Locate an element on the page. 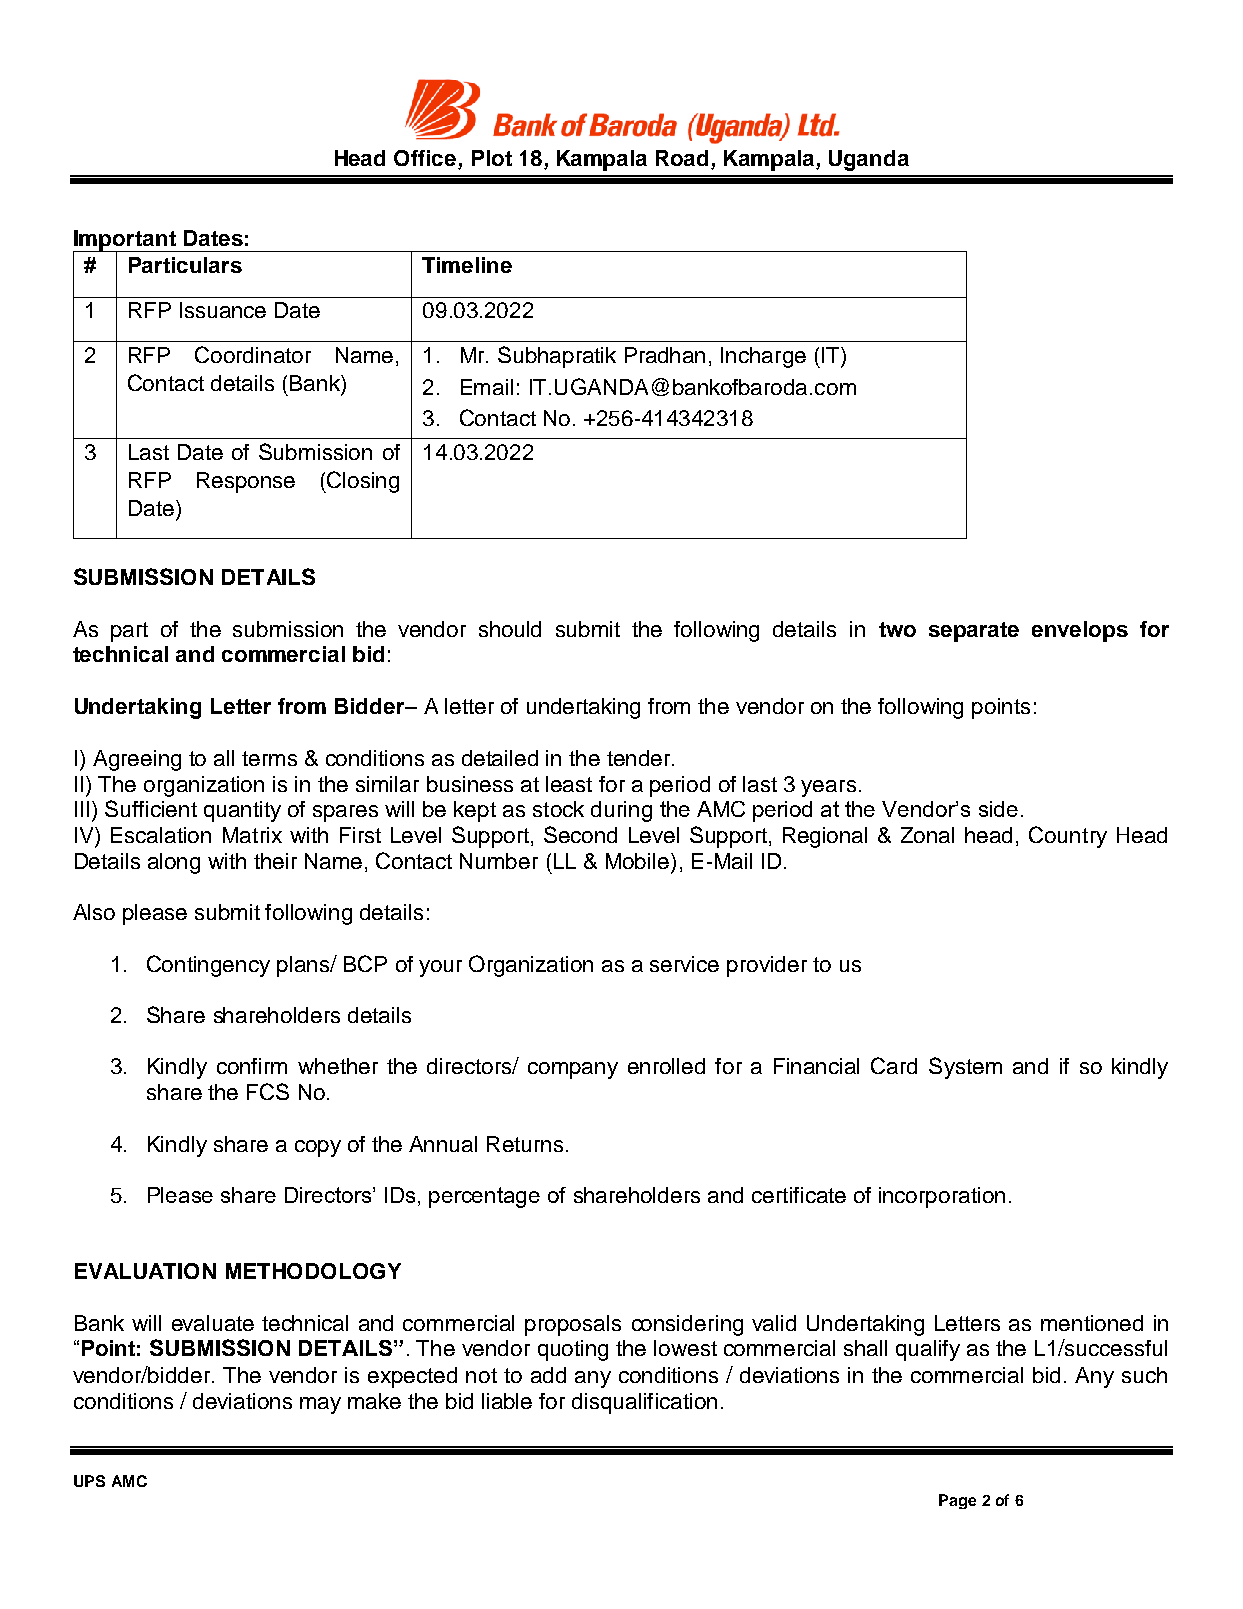  should is located at coordinates (510, 629).
